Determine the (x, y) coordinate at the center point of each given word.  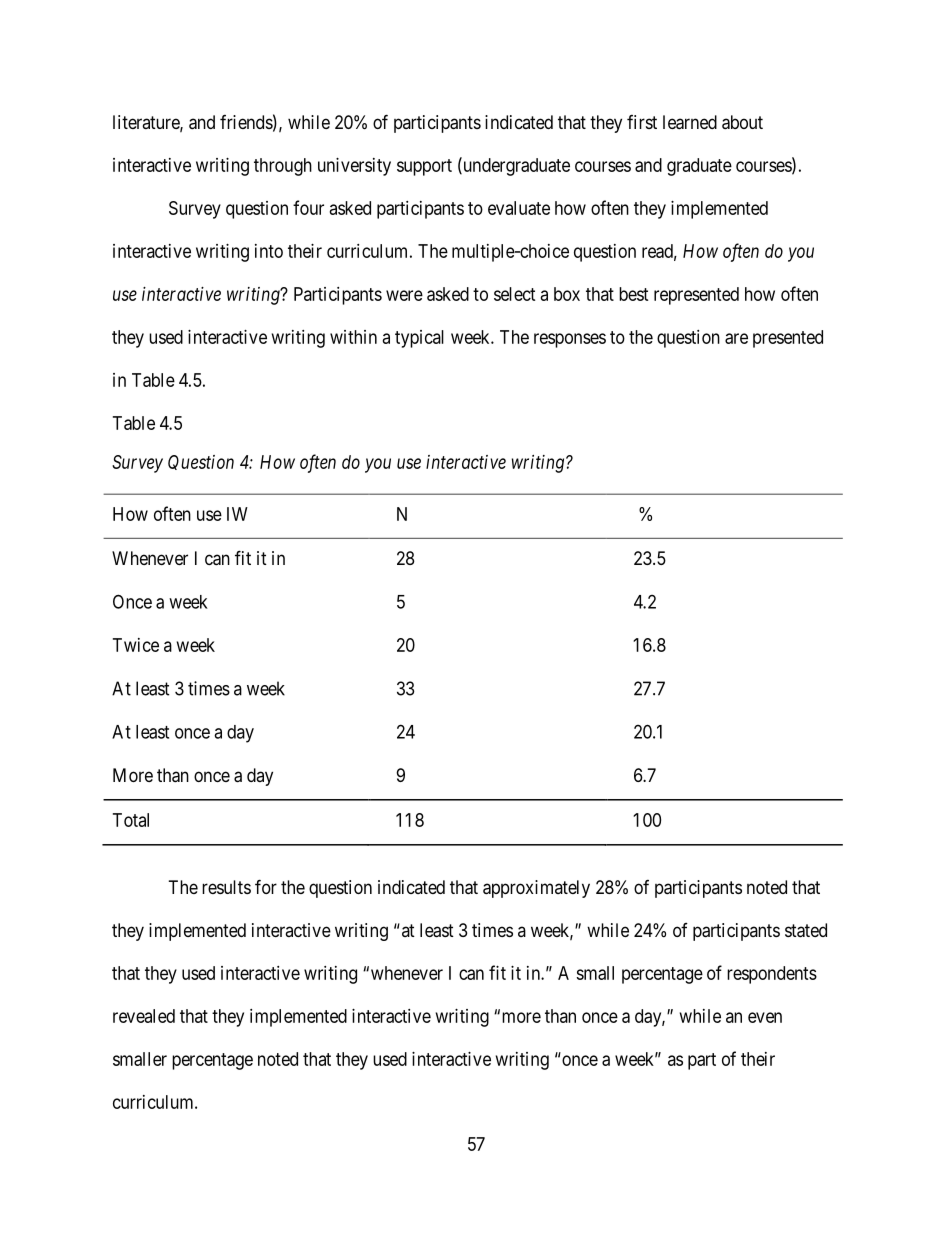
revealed (144, 1016)
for (266, 886)
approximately (536, 889)
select (514, 294)
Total (131, 820)
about (742, 122)
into (269, 251)
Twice (136, 645)
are (736, 338)
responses (570, 340)
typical (419, 339)
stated (806, 930)
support (424, 167)
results (226, 887)
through (283, 167)
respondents (772, 975)
